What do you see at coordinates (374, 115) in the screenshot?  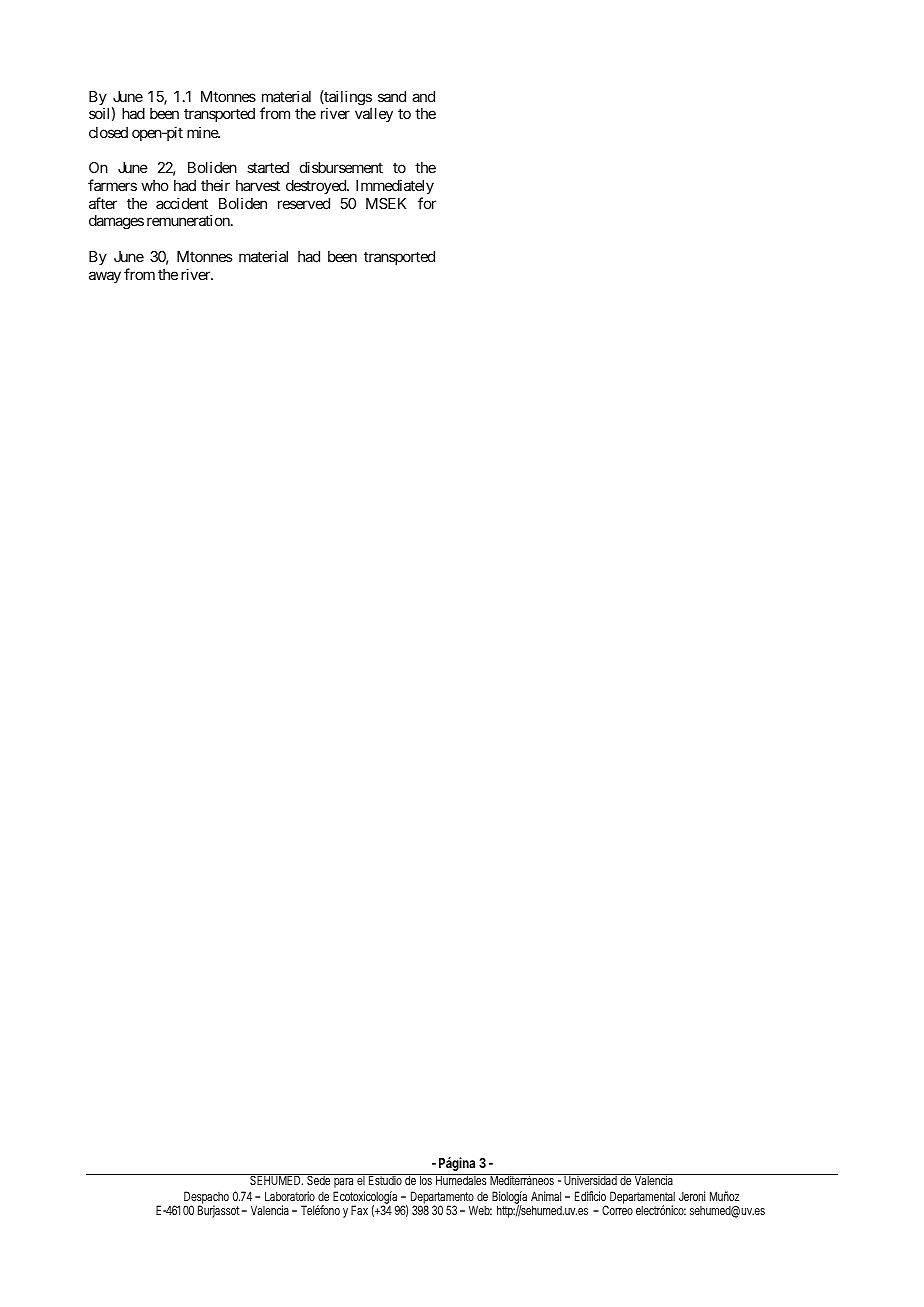 I see `valley` at bounding box center [374, 115].
